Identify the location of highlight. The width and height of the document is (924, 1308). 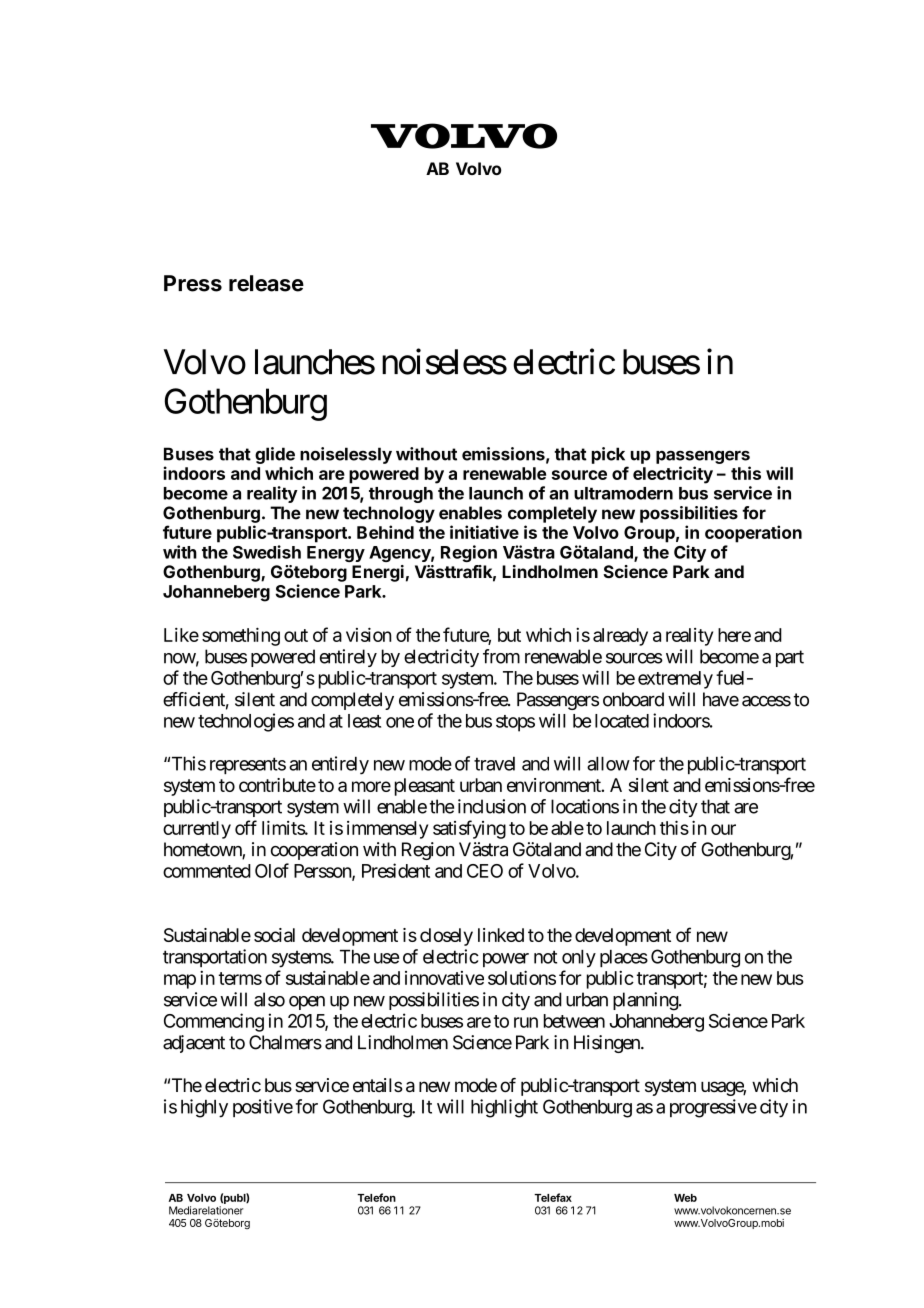
(504, 1108).
